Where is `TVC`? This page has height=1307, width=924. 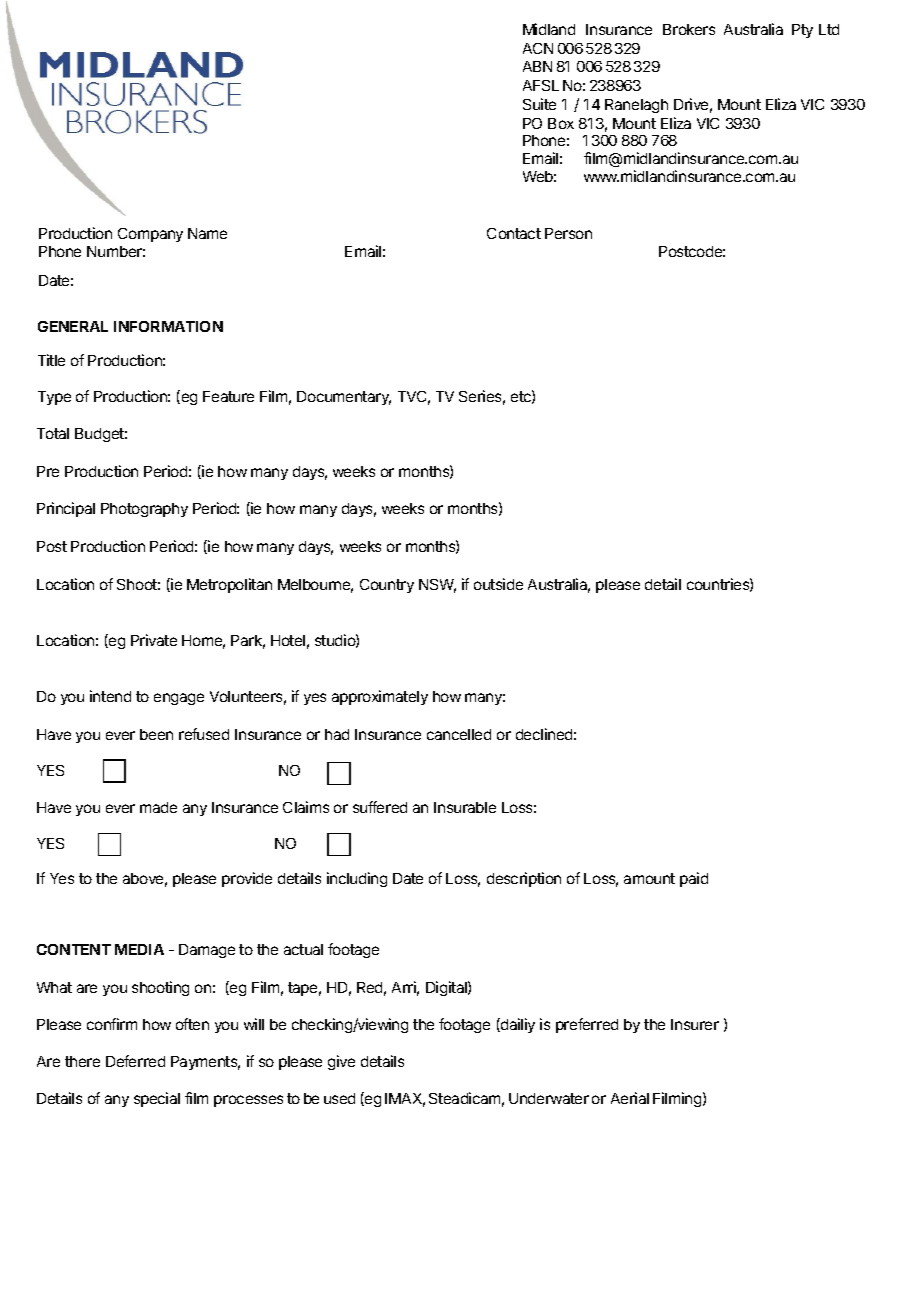
TVC is located at coordinates (412, 396).
